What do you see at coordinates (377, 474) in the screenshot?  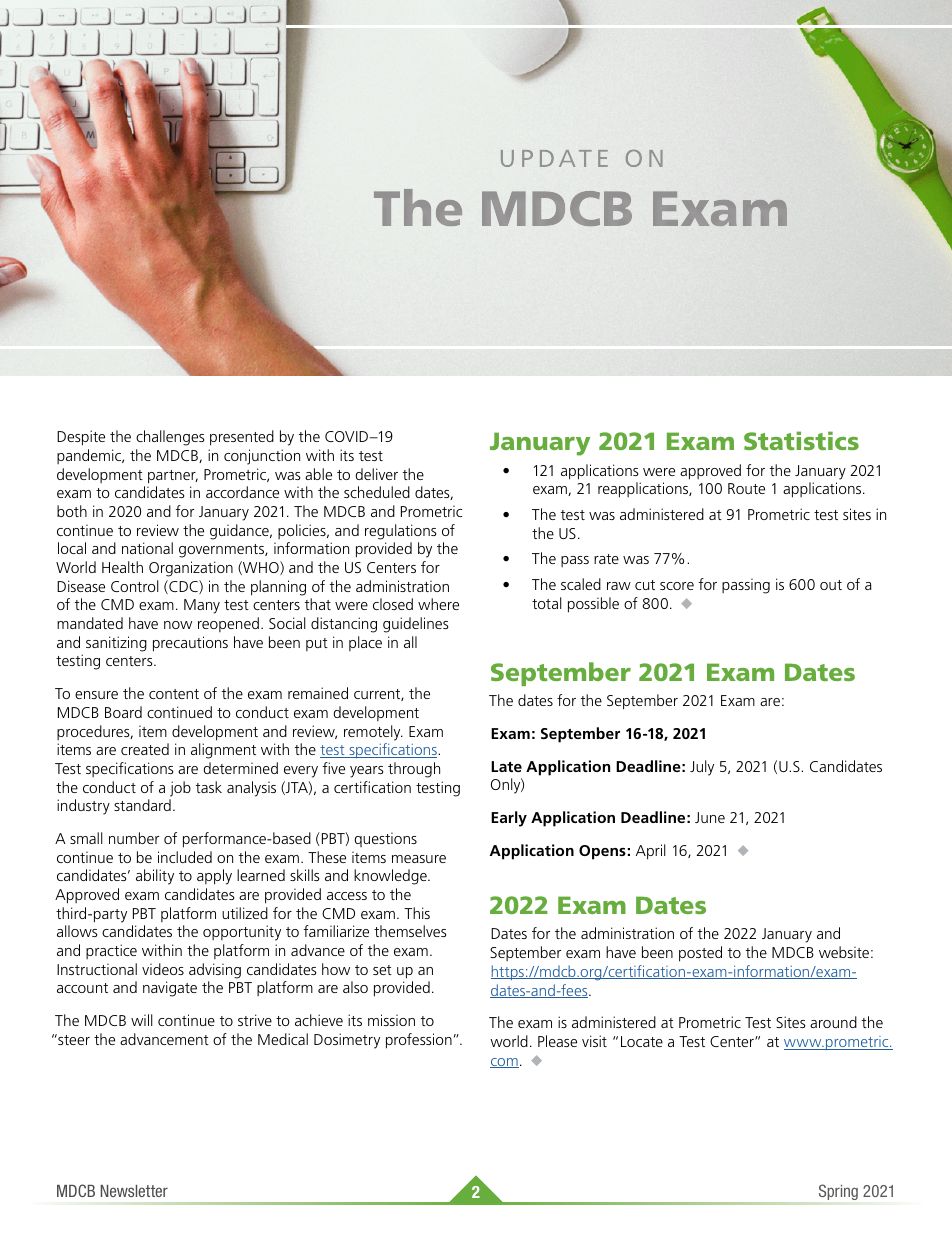 I see `deliver` at bounding box center [377, 474].
